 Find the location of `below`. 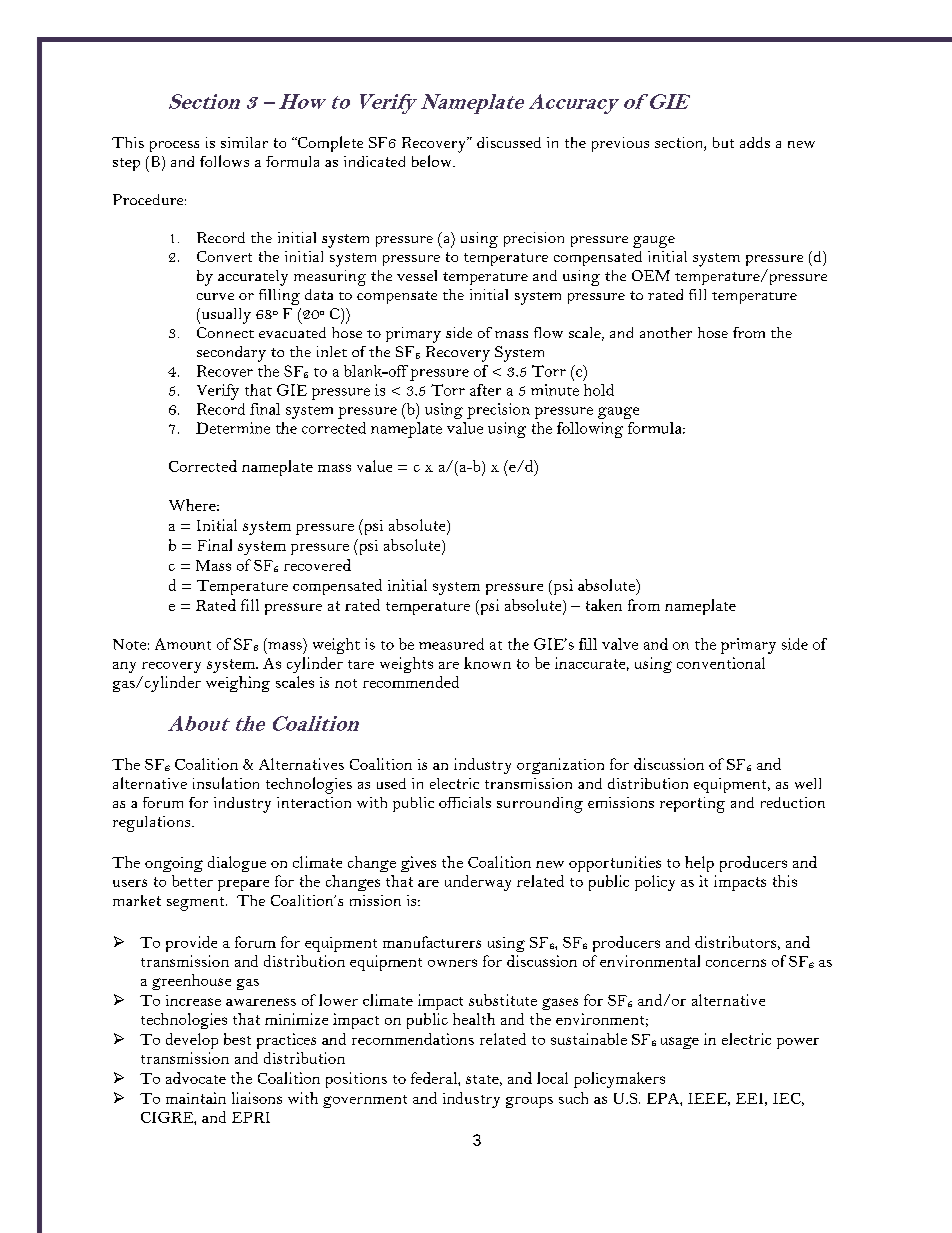

below is located at coordinates (433, 161).
